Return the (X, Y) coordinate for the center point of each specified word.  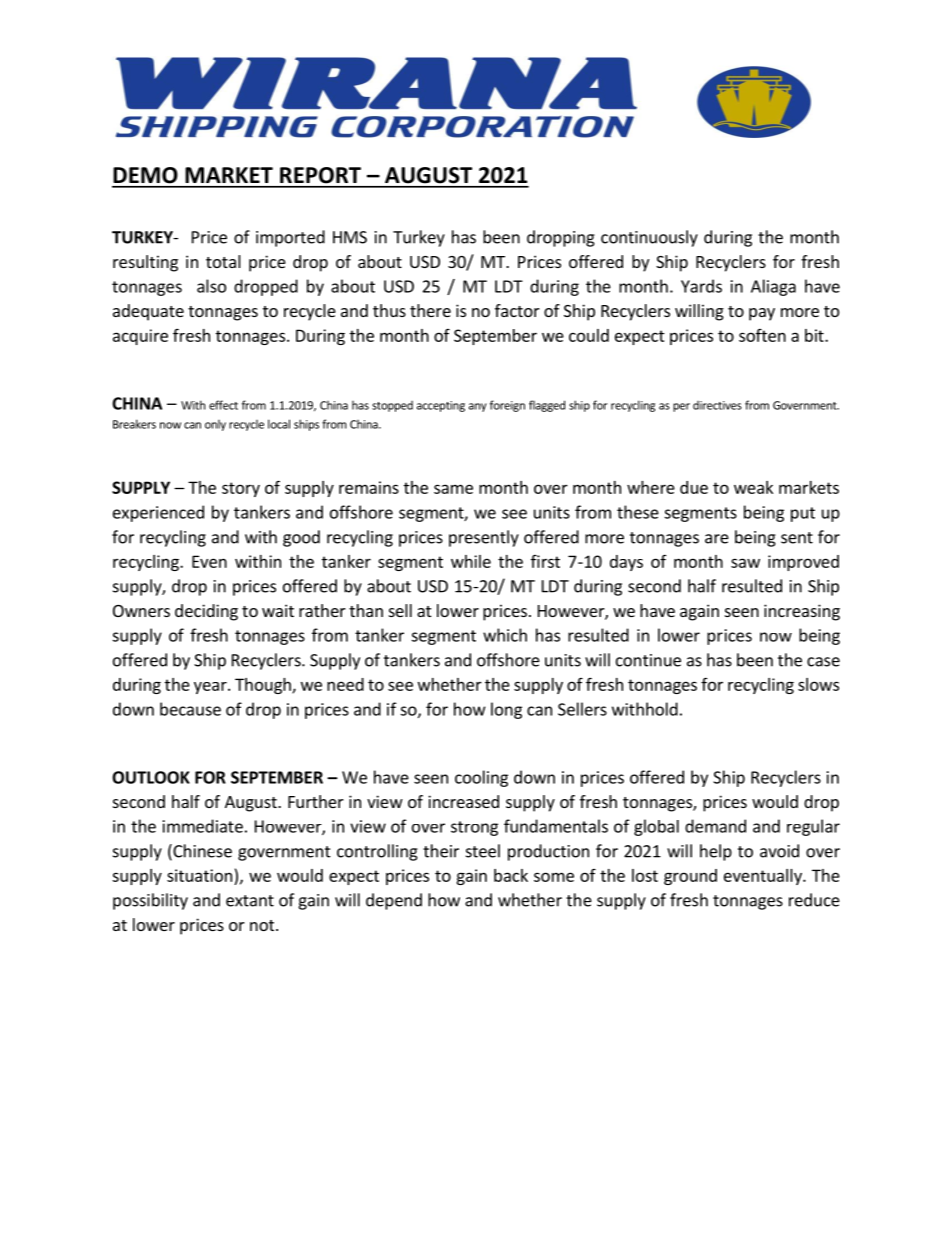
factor (517, 310)
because (190, 709)
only (215, 425)
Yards (701, 286)
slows (818, 684)
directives (717, 405)
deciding (206, 612)
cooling (481, 778)
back (511, 875)
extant (250, 901)
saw (745, 563)
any (478, 407)
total (223, 261)
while (471, 561)
